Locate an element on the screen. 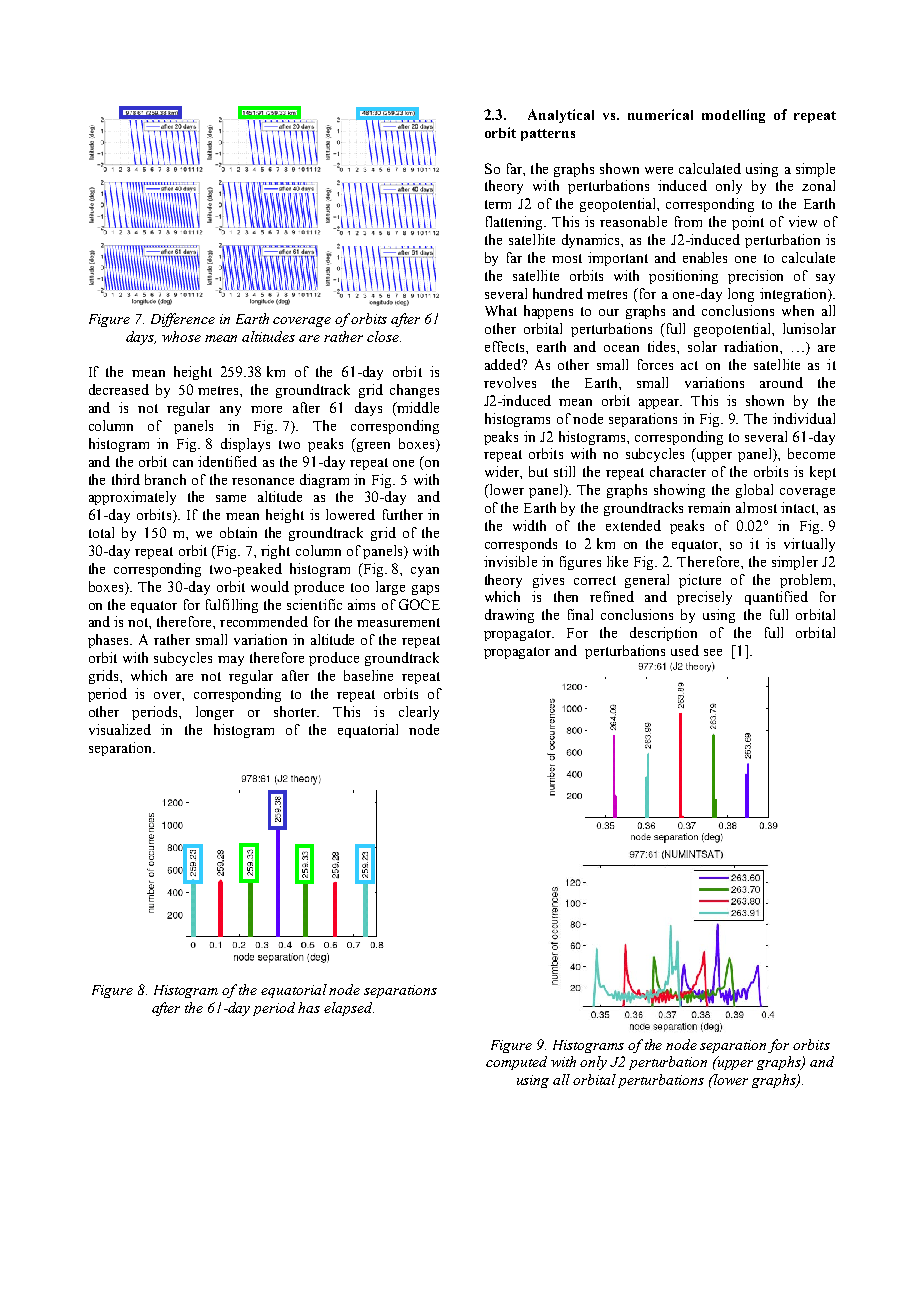 The height and width of the screenshot is (1308, 924). see is located at coordinates (713, 652).
